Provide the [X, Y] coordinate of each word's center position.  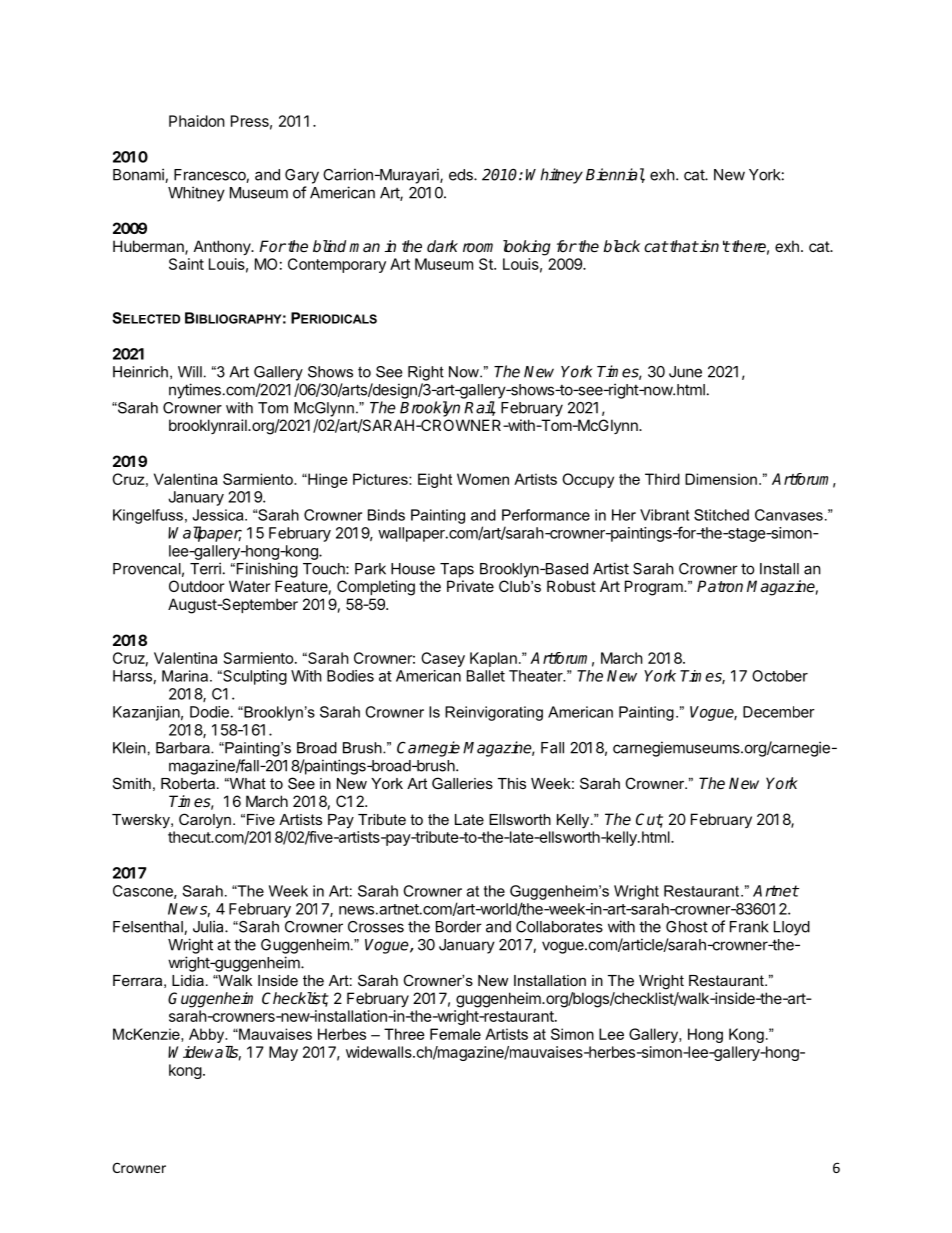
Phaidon [197, 121]
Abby [208, 1035]
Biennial [615, 175]
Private [470, 586]
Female [455, 1034]
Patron [720, 586]
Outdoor [196, 586]
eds [462, 175]
